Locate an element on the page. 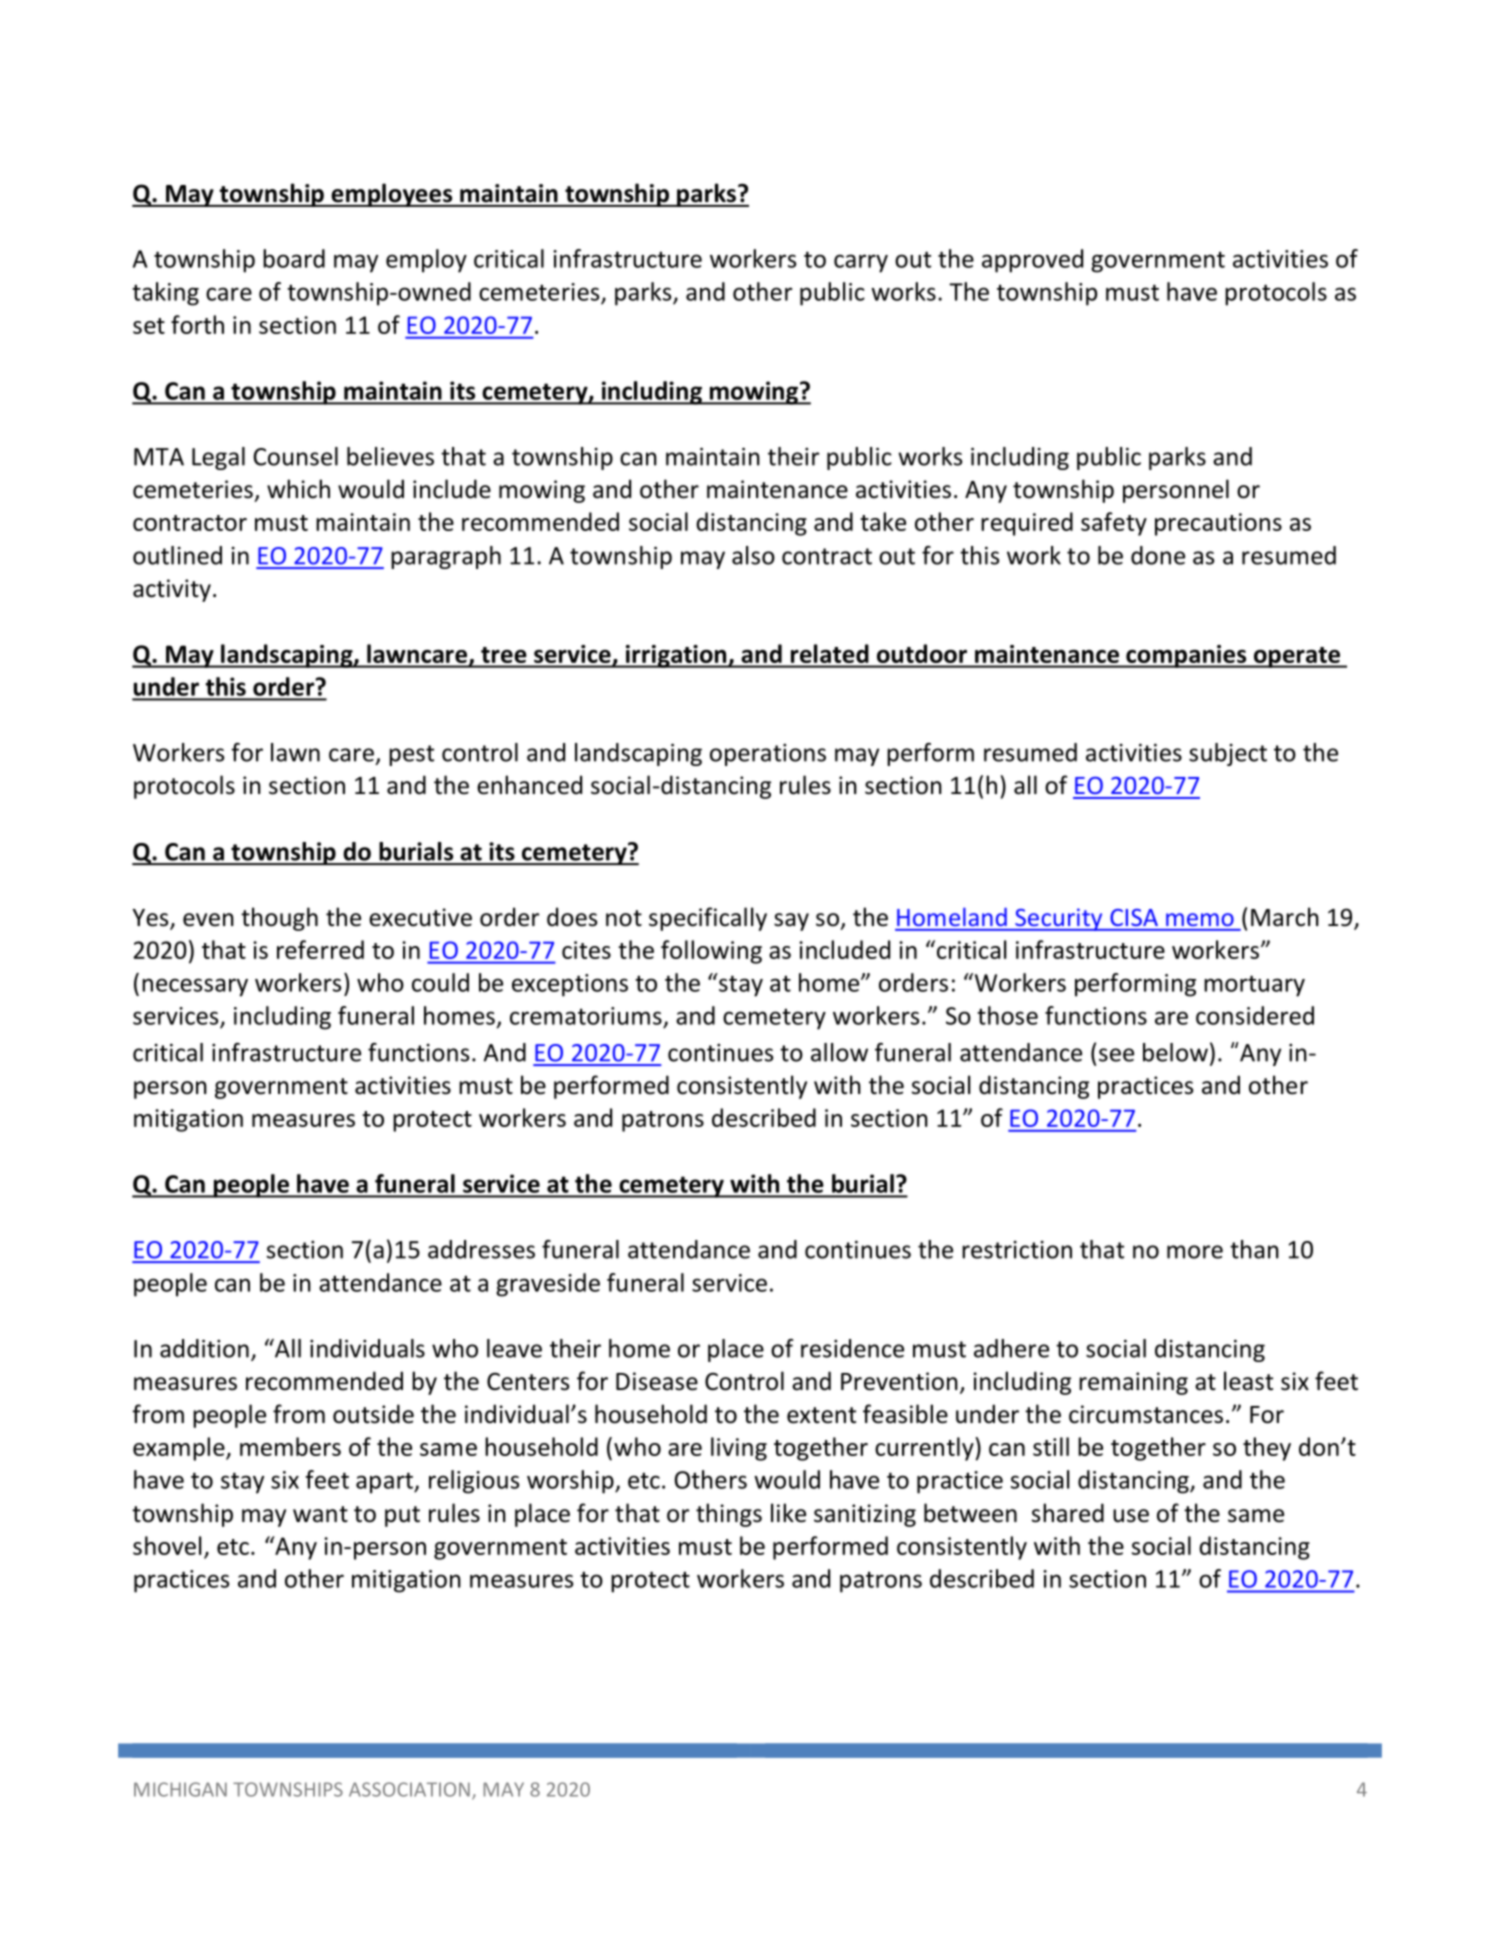 This page has height=1941, width=1500. necessary is located at coordinates (195, 987).
